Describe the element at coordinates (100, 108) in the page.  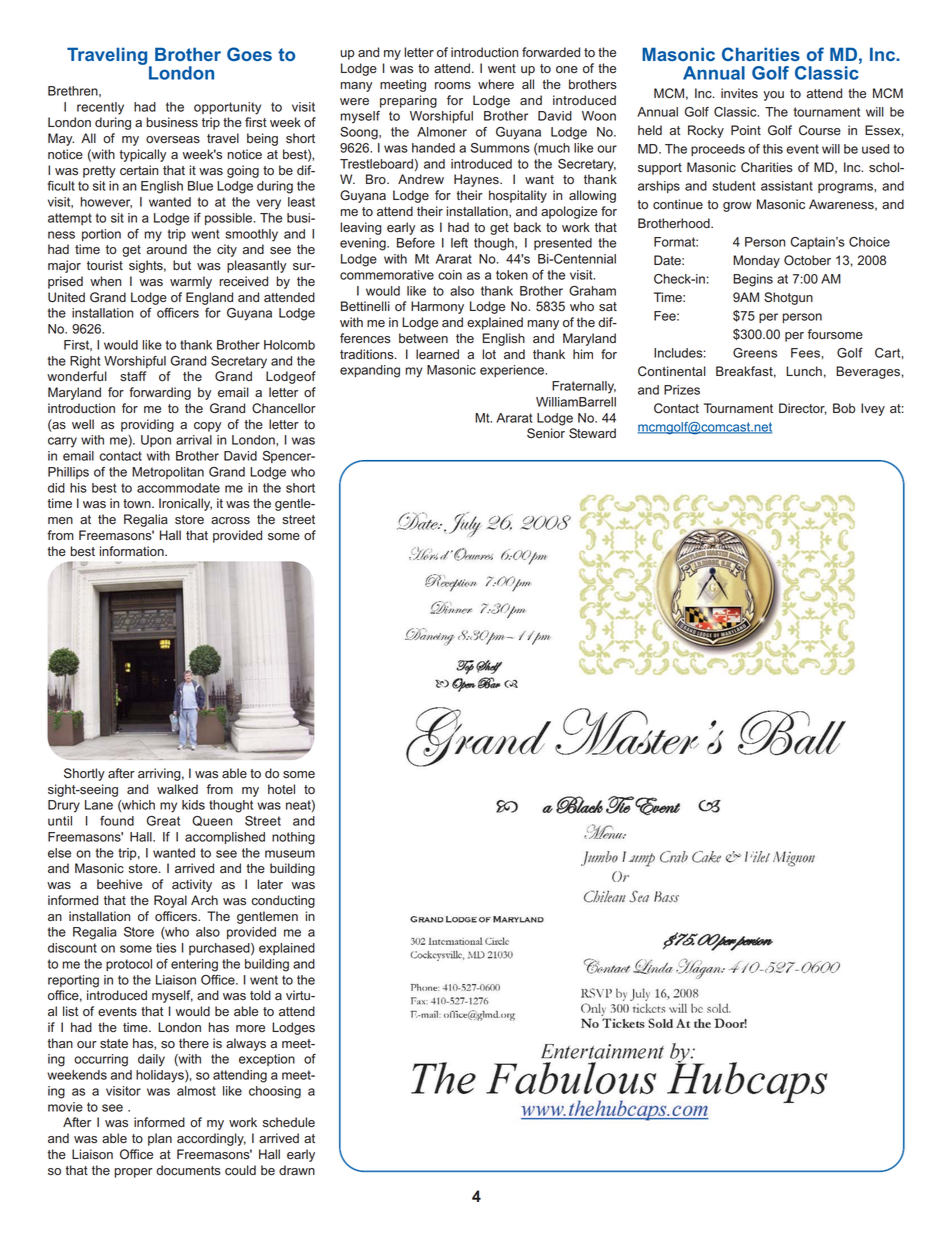
I see `recently` at that location.
